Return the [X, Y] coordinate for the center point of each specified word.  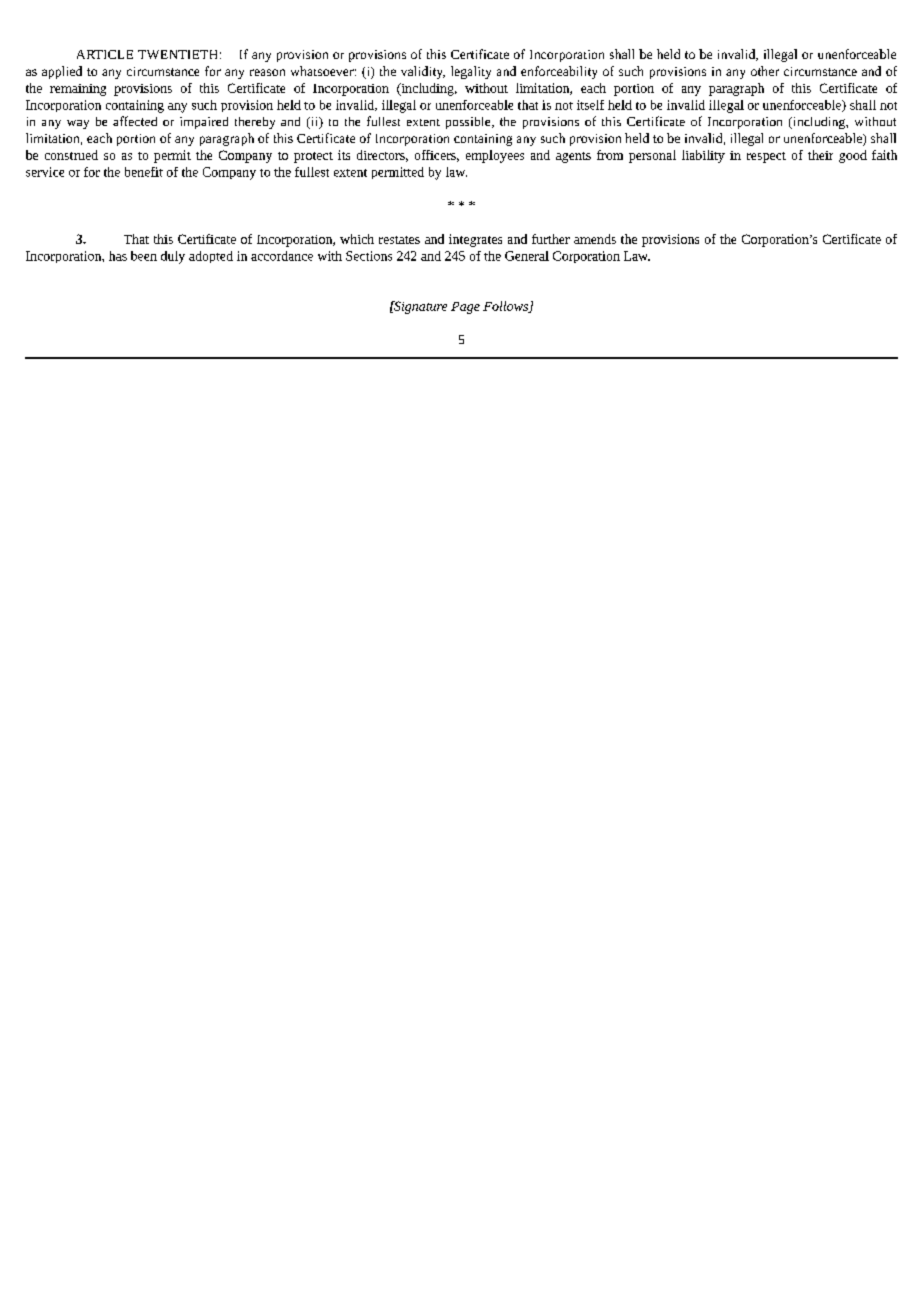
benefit [144, 172]
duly [173, 257]
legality [471, 72]
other [765, 71]
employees [495, 156]
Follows [506, 307]
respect [766, 157]
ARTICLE [105, 54]
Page [465, 308]
